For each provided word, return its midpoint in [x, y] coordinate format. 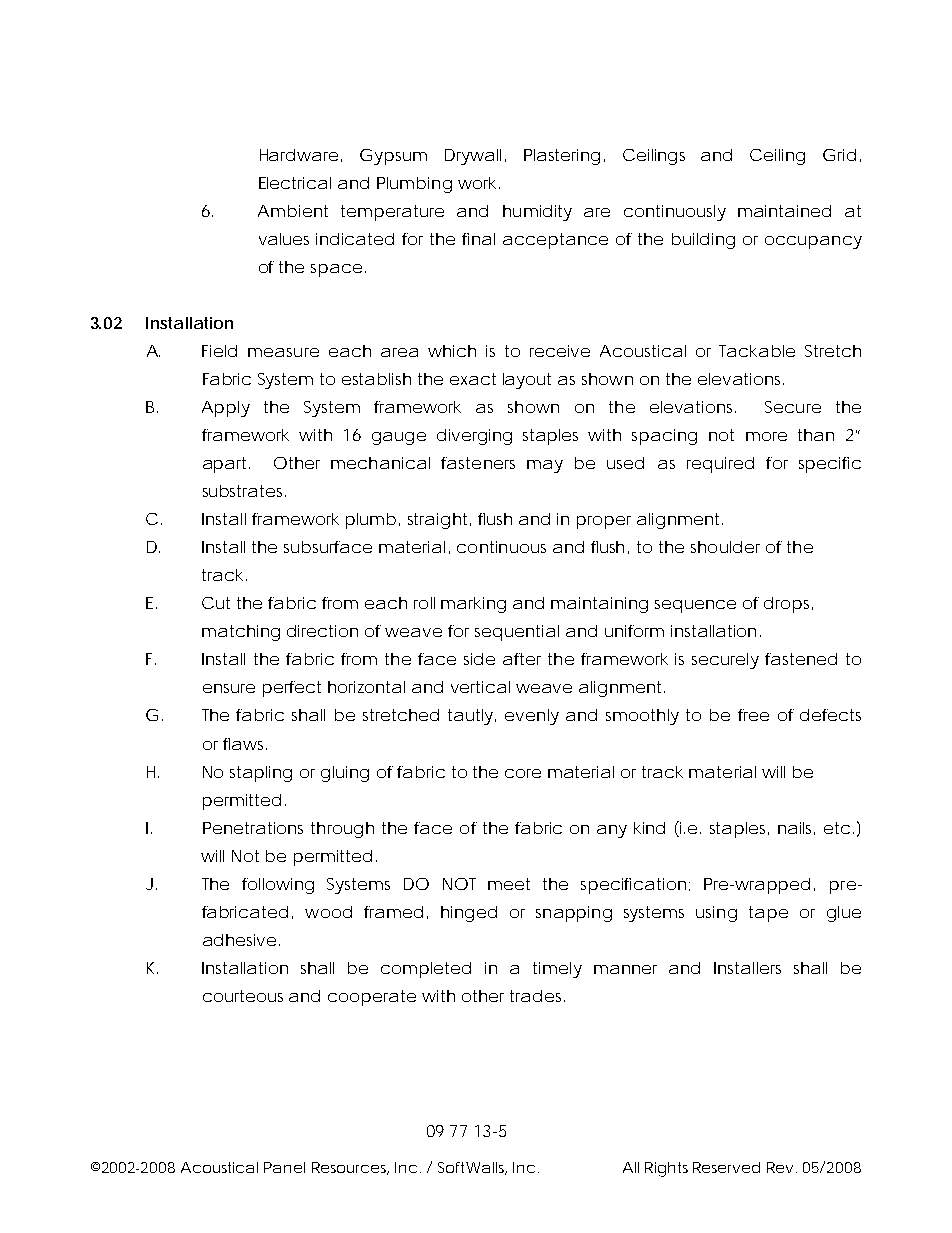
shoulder [725, 547]
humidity [537, 213]
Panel [284, 1167]
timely [557, 970]
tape [768, 914]
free [753, 715]
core [523, 773]
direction [322, 631]
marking [473, 605]
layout [527, 381]
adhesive [239, 940]
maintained [784, 211]
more [766, 436]
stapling [261, 774]
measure [283, 352]
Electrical [295, 183]
